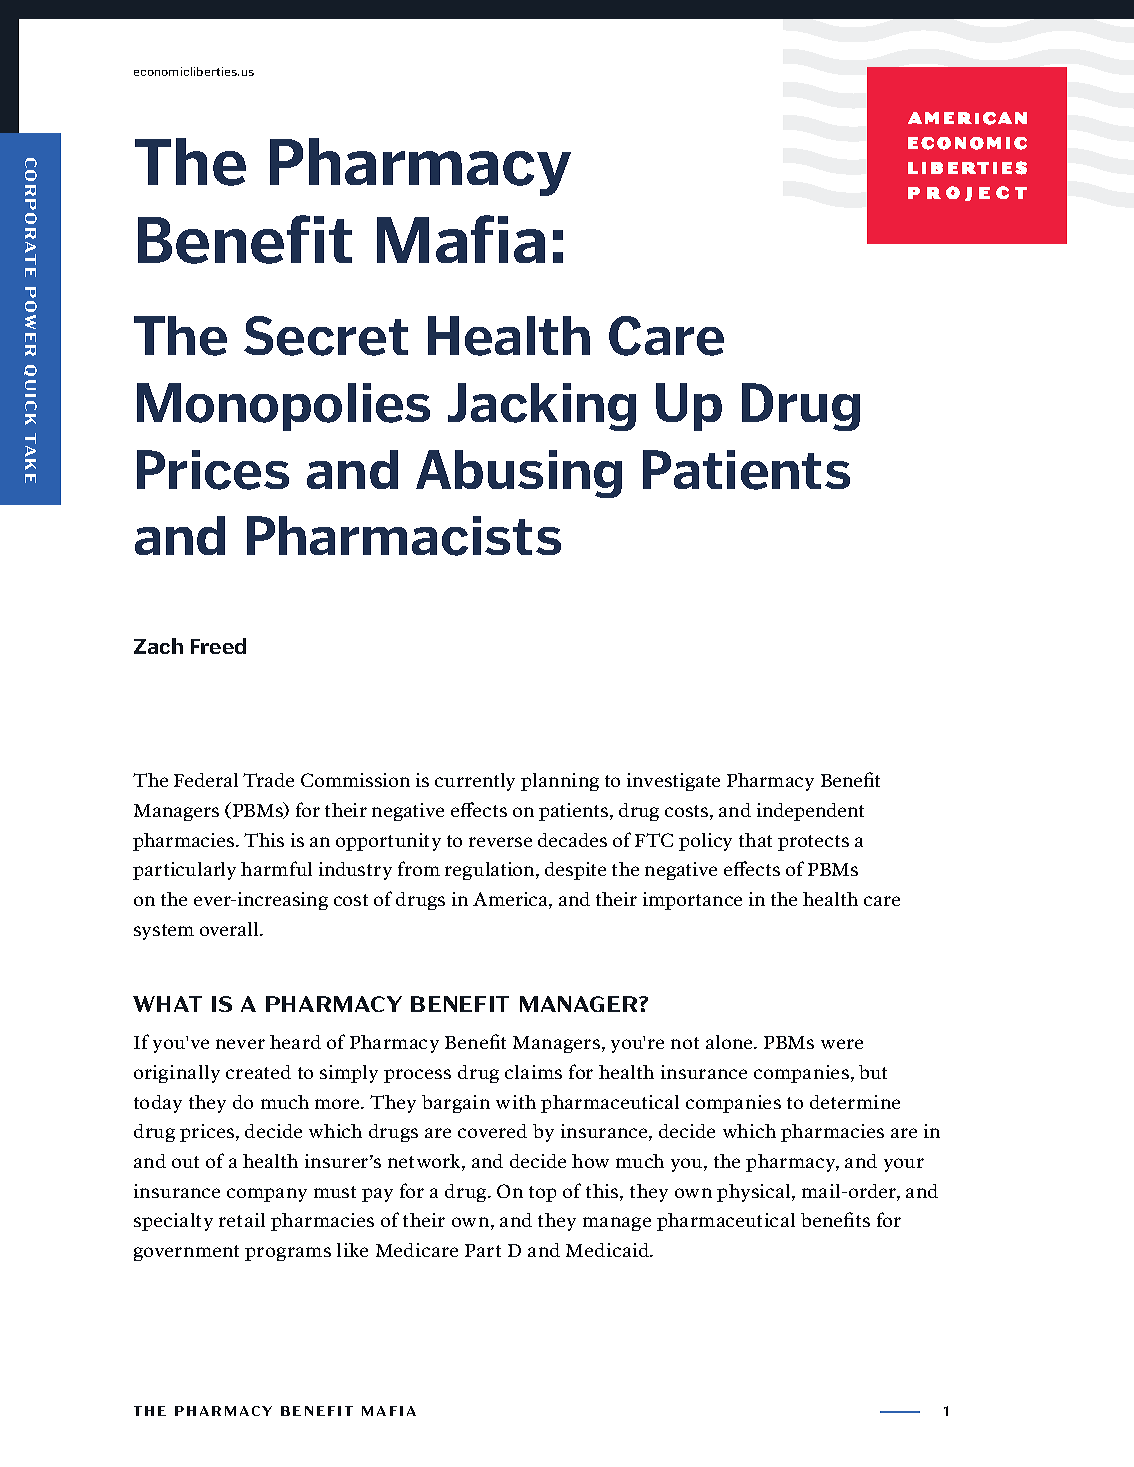 Image resolution: width=1134 pixels, height=1467 pixels. What do you see at coordinates (533, 1072) in the screenshot?
I see `claims` at bounding box center [533, 1072].
